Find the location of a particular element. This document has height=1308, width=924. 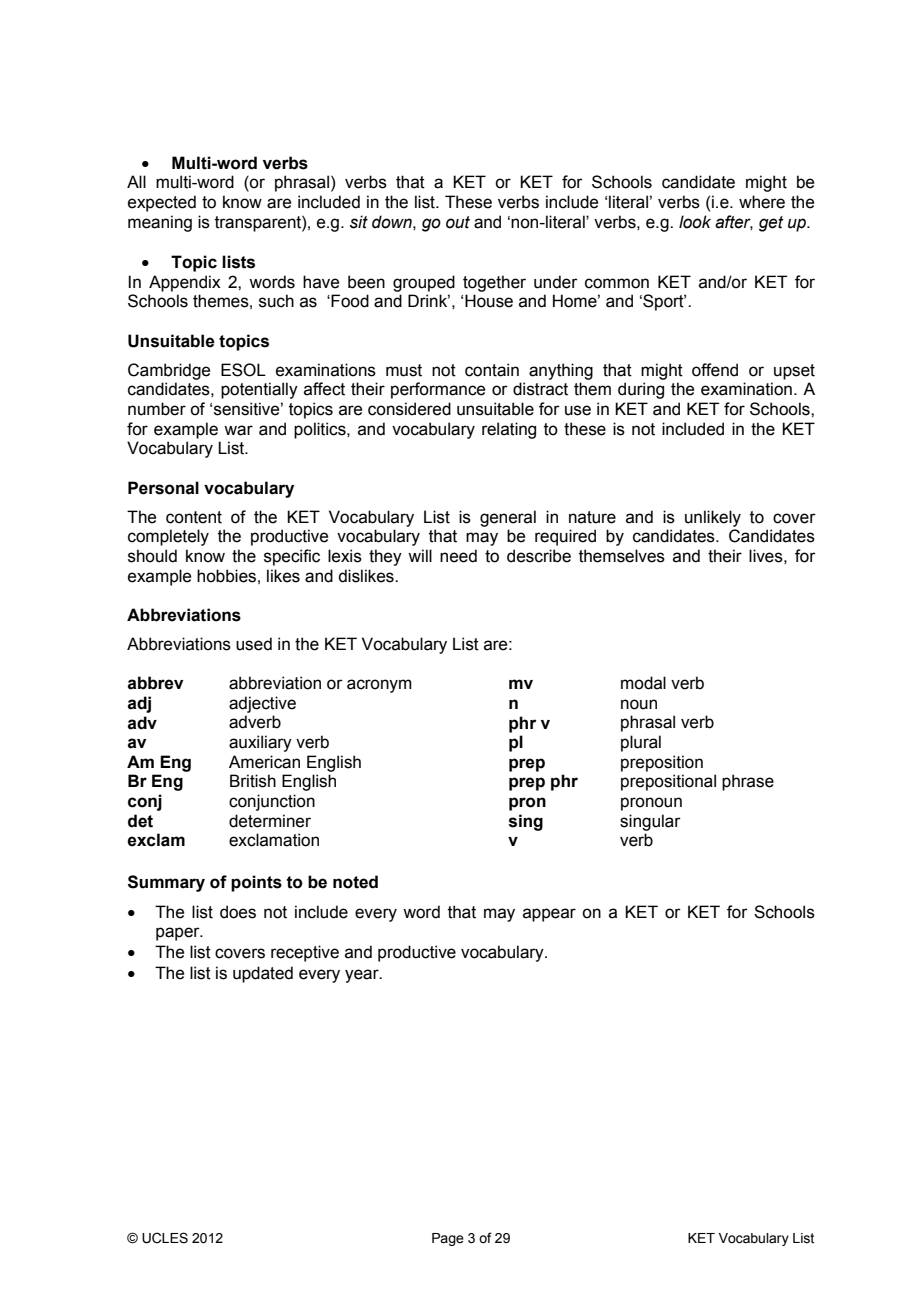

meaning is located at coordinates (160, 223).
